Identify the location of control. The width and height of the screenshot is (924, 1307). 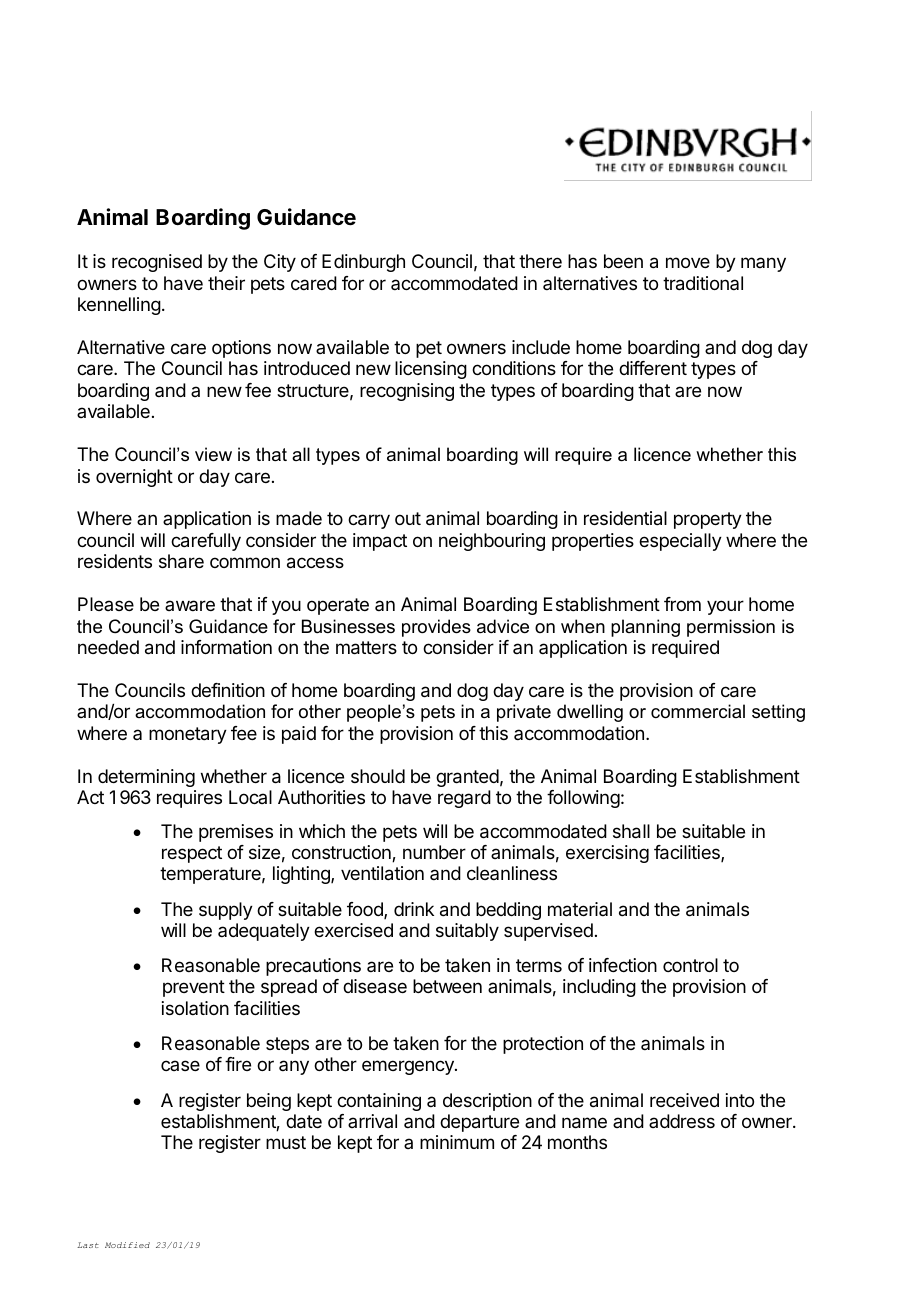
(690, 965).
